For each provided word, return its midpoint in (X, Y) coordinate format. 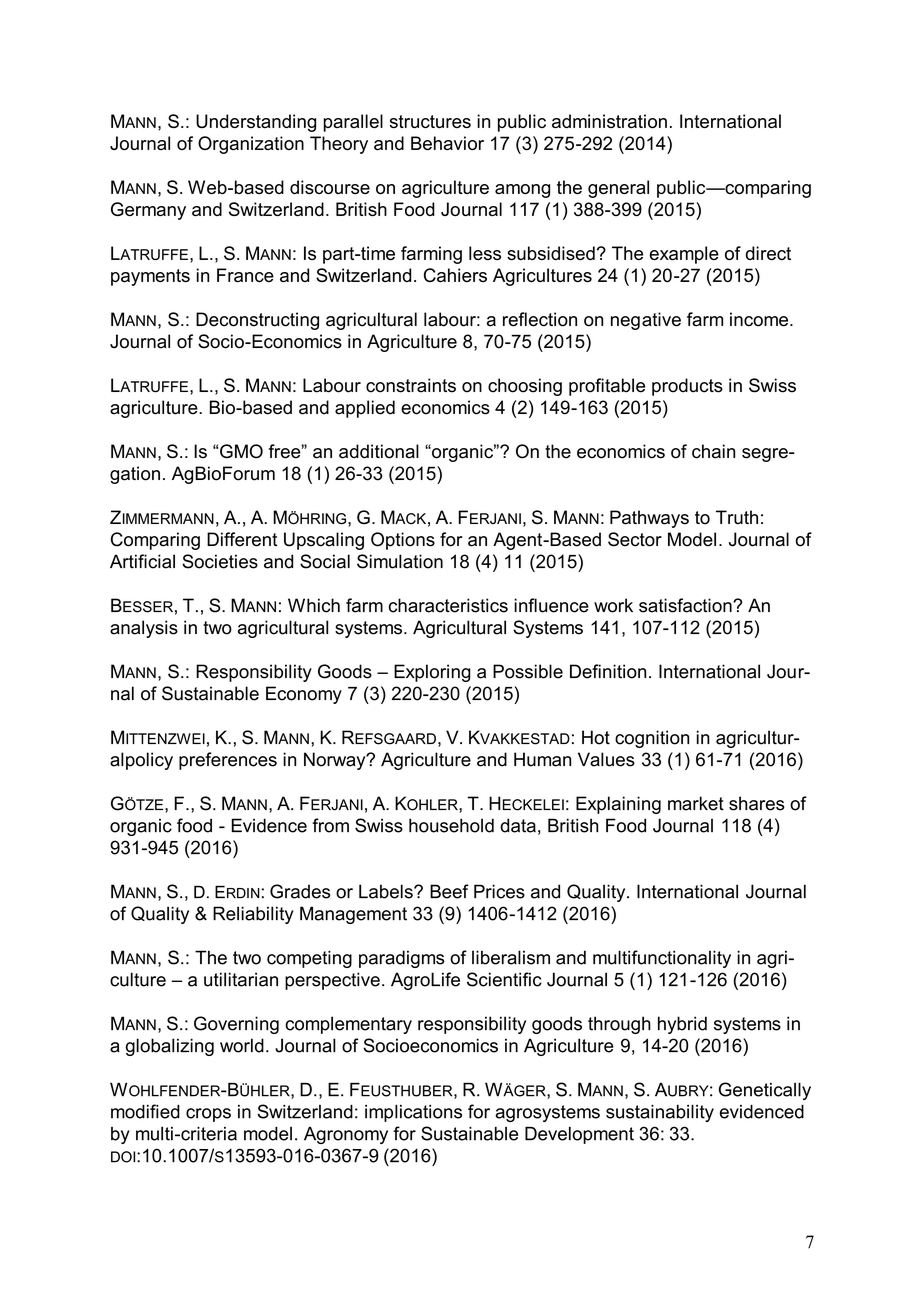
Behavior (447, 143)
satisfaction (686, 605)
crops (208, 1115)
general (618, 189)
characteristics (448, 605)
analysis (144, 629)
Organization (251, 145)
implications (413, 1113)
